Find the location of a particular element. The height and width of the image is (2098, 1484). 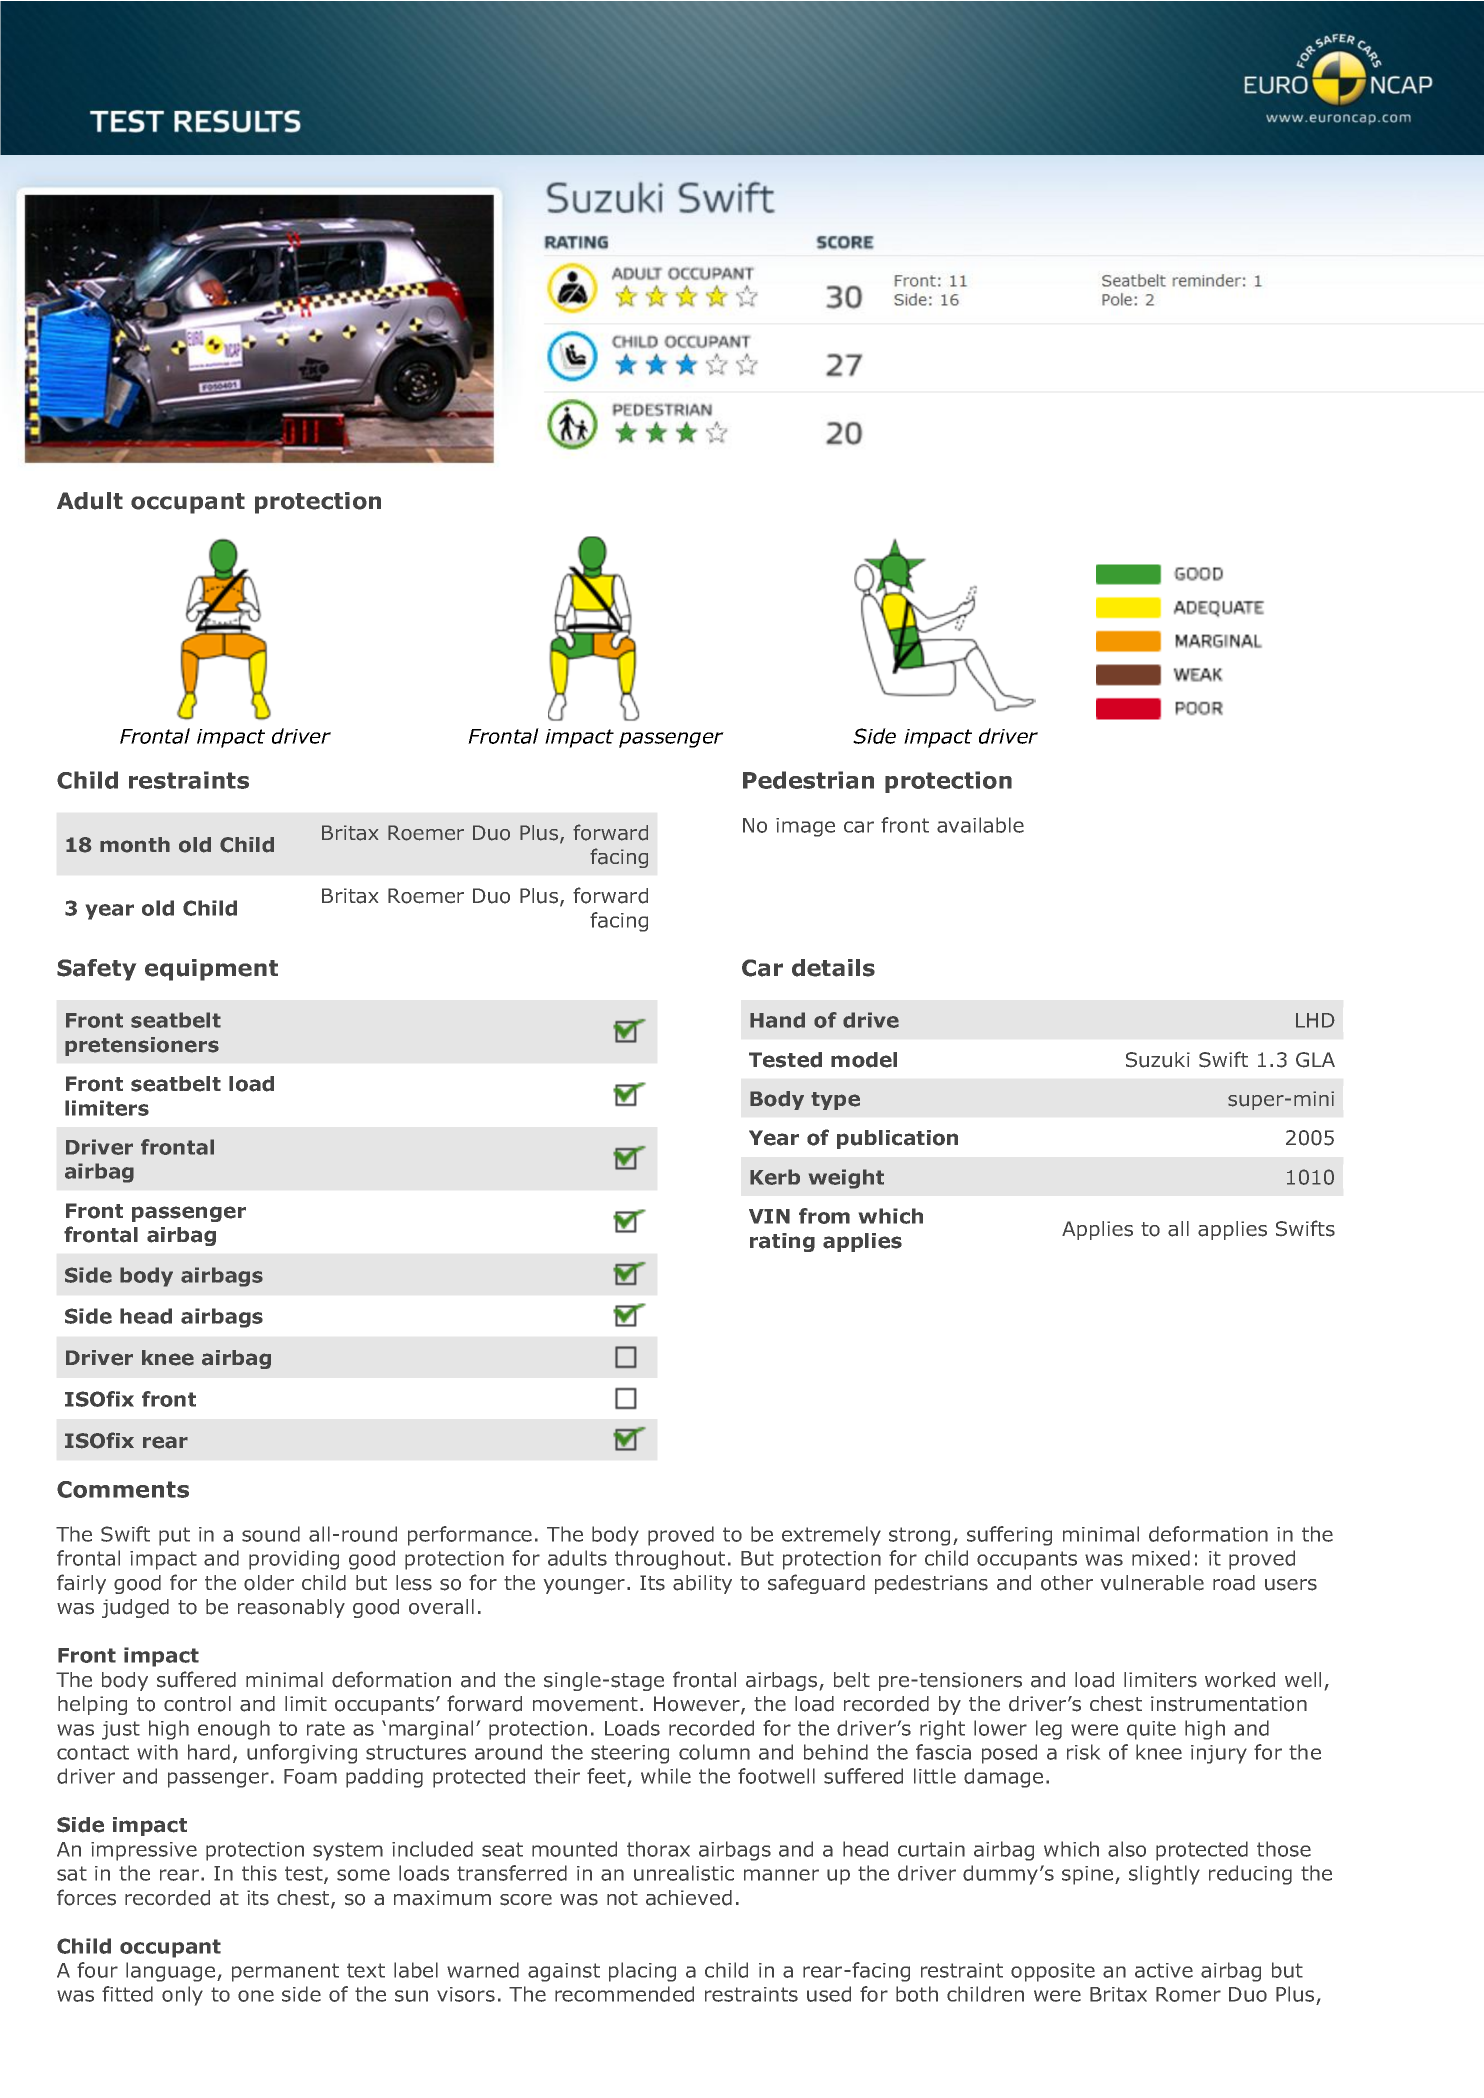

Kerb is located at coordinates (775, 1177).
